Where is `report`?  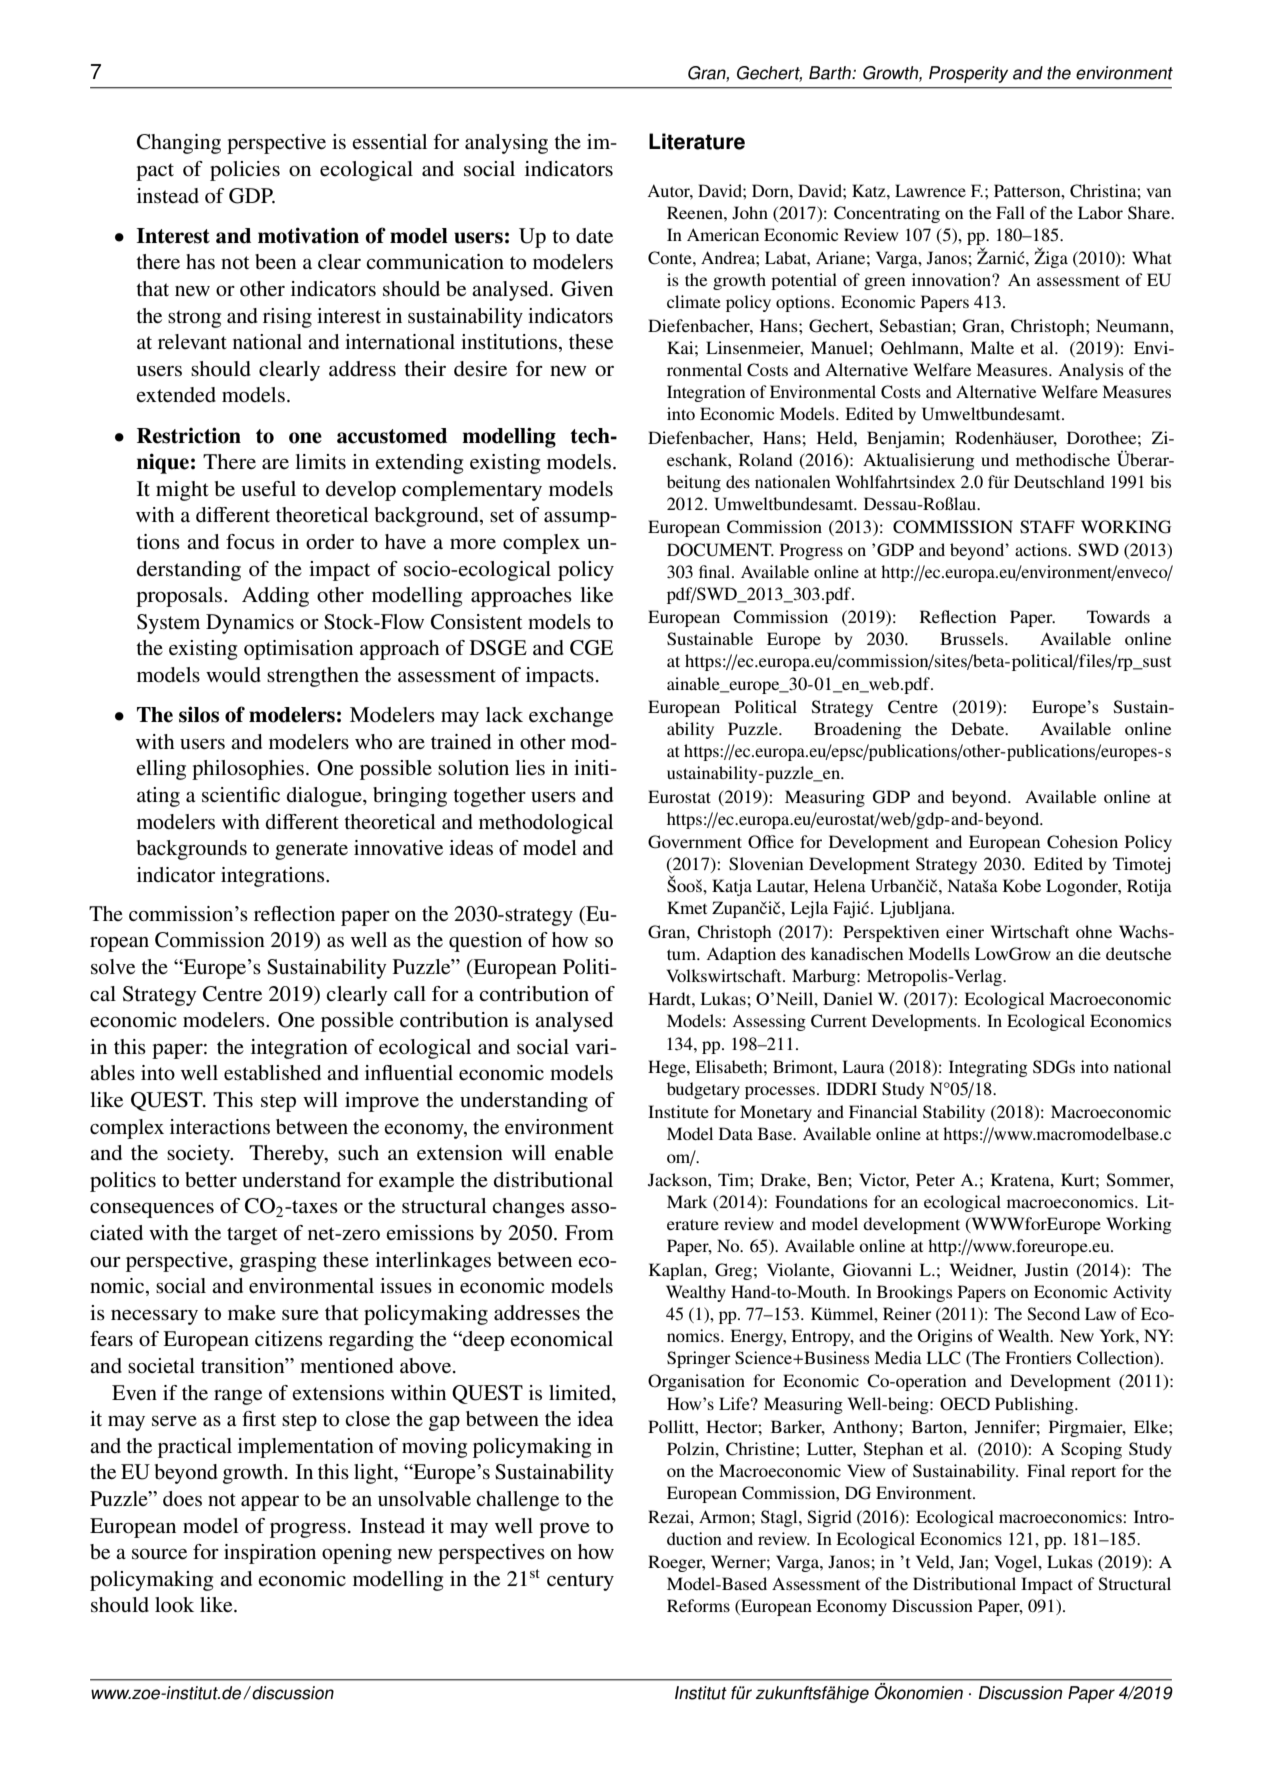 report is located at coordinates (1093, 1473).
